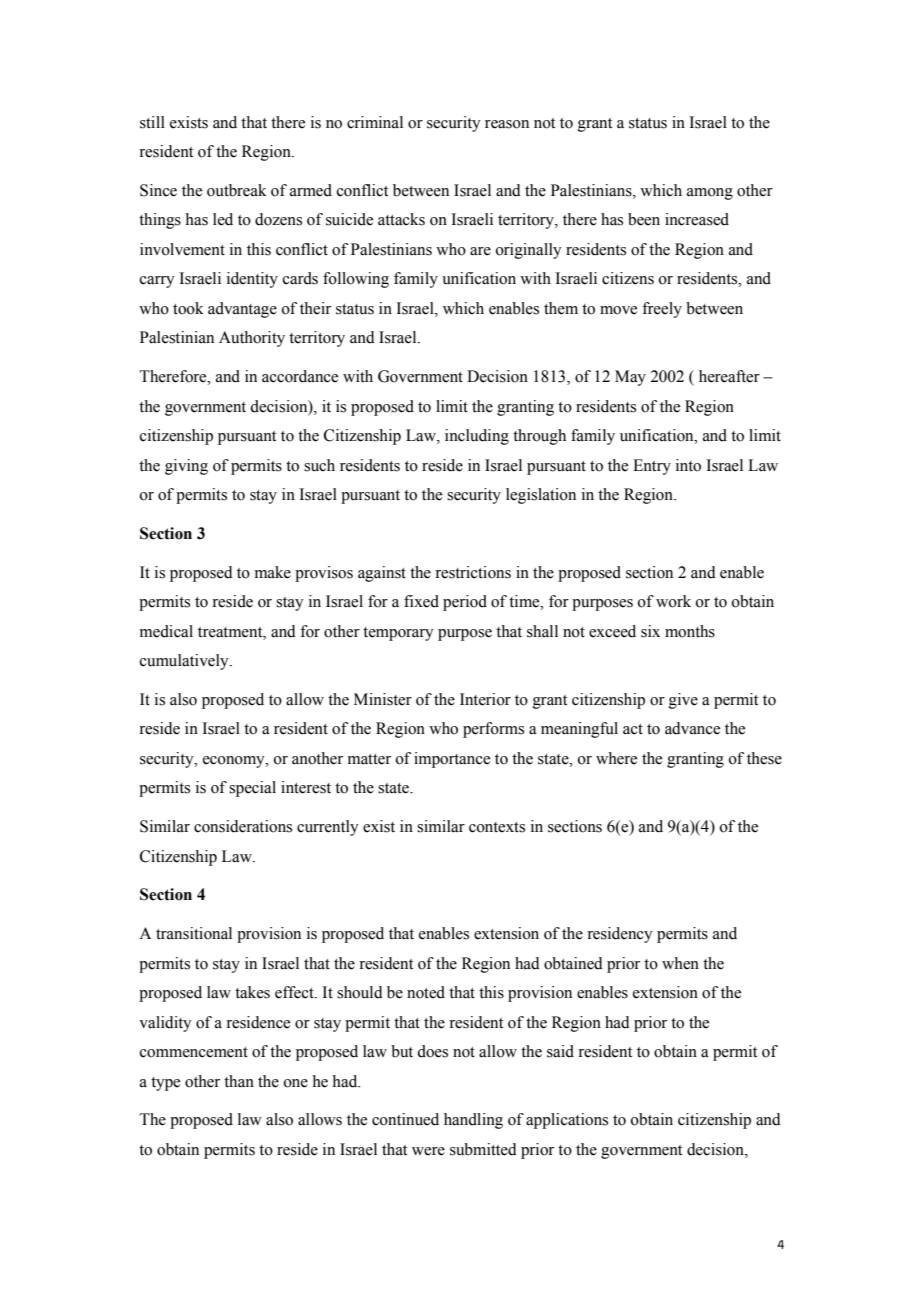 Image resolution: width=924 pixels, height=1308 pixels. I want to click on reason, so click(507, 124).
